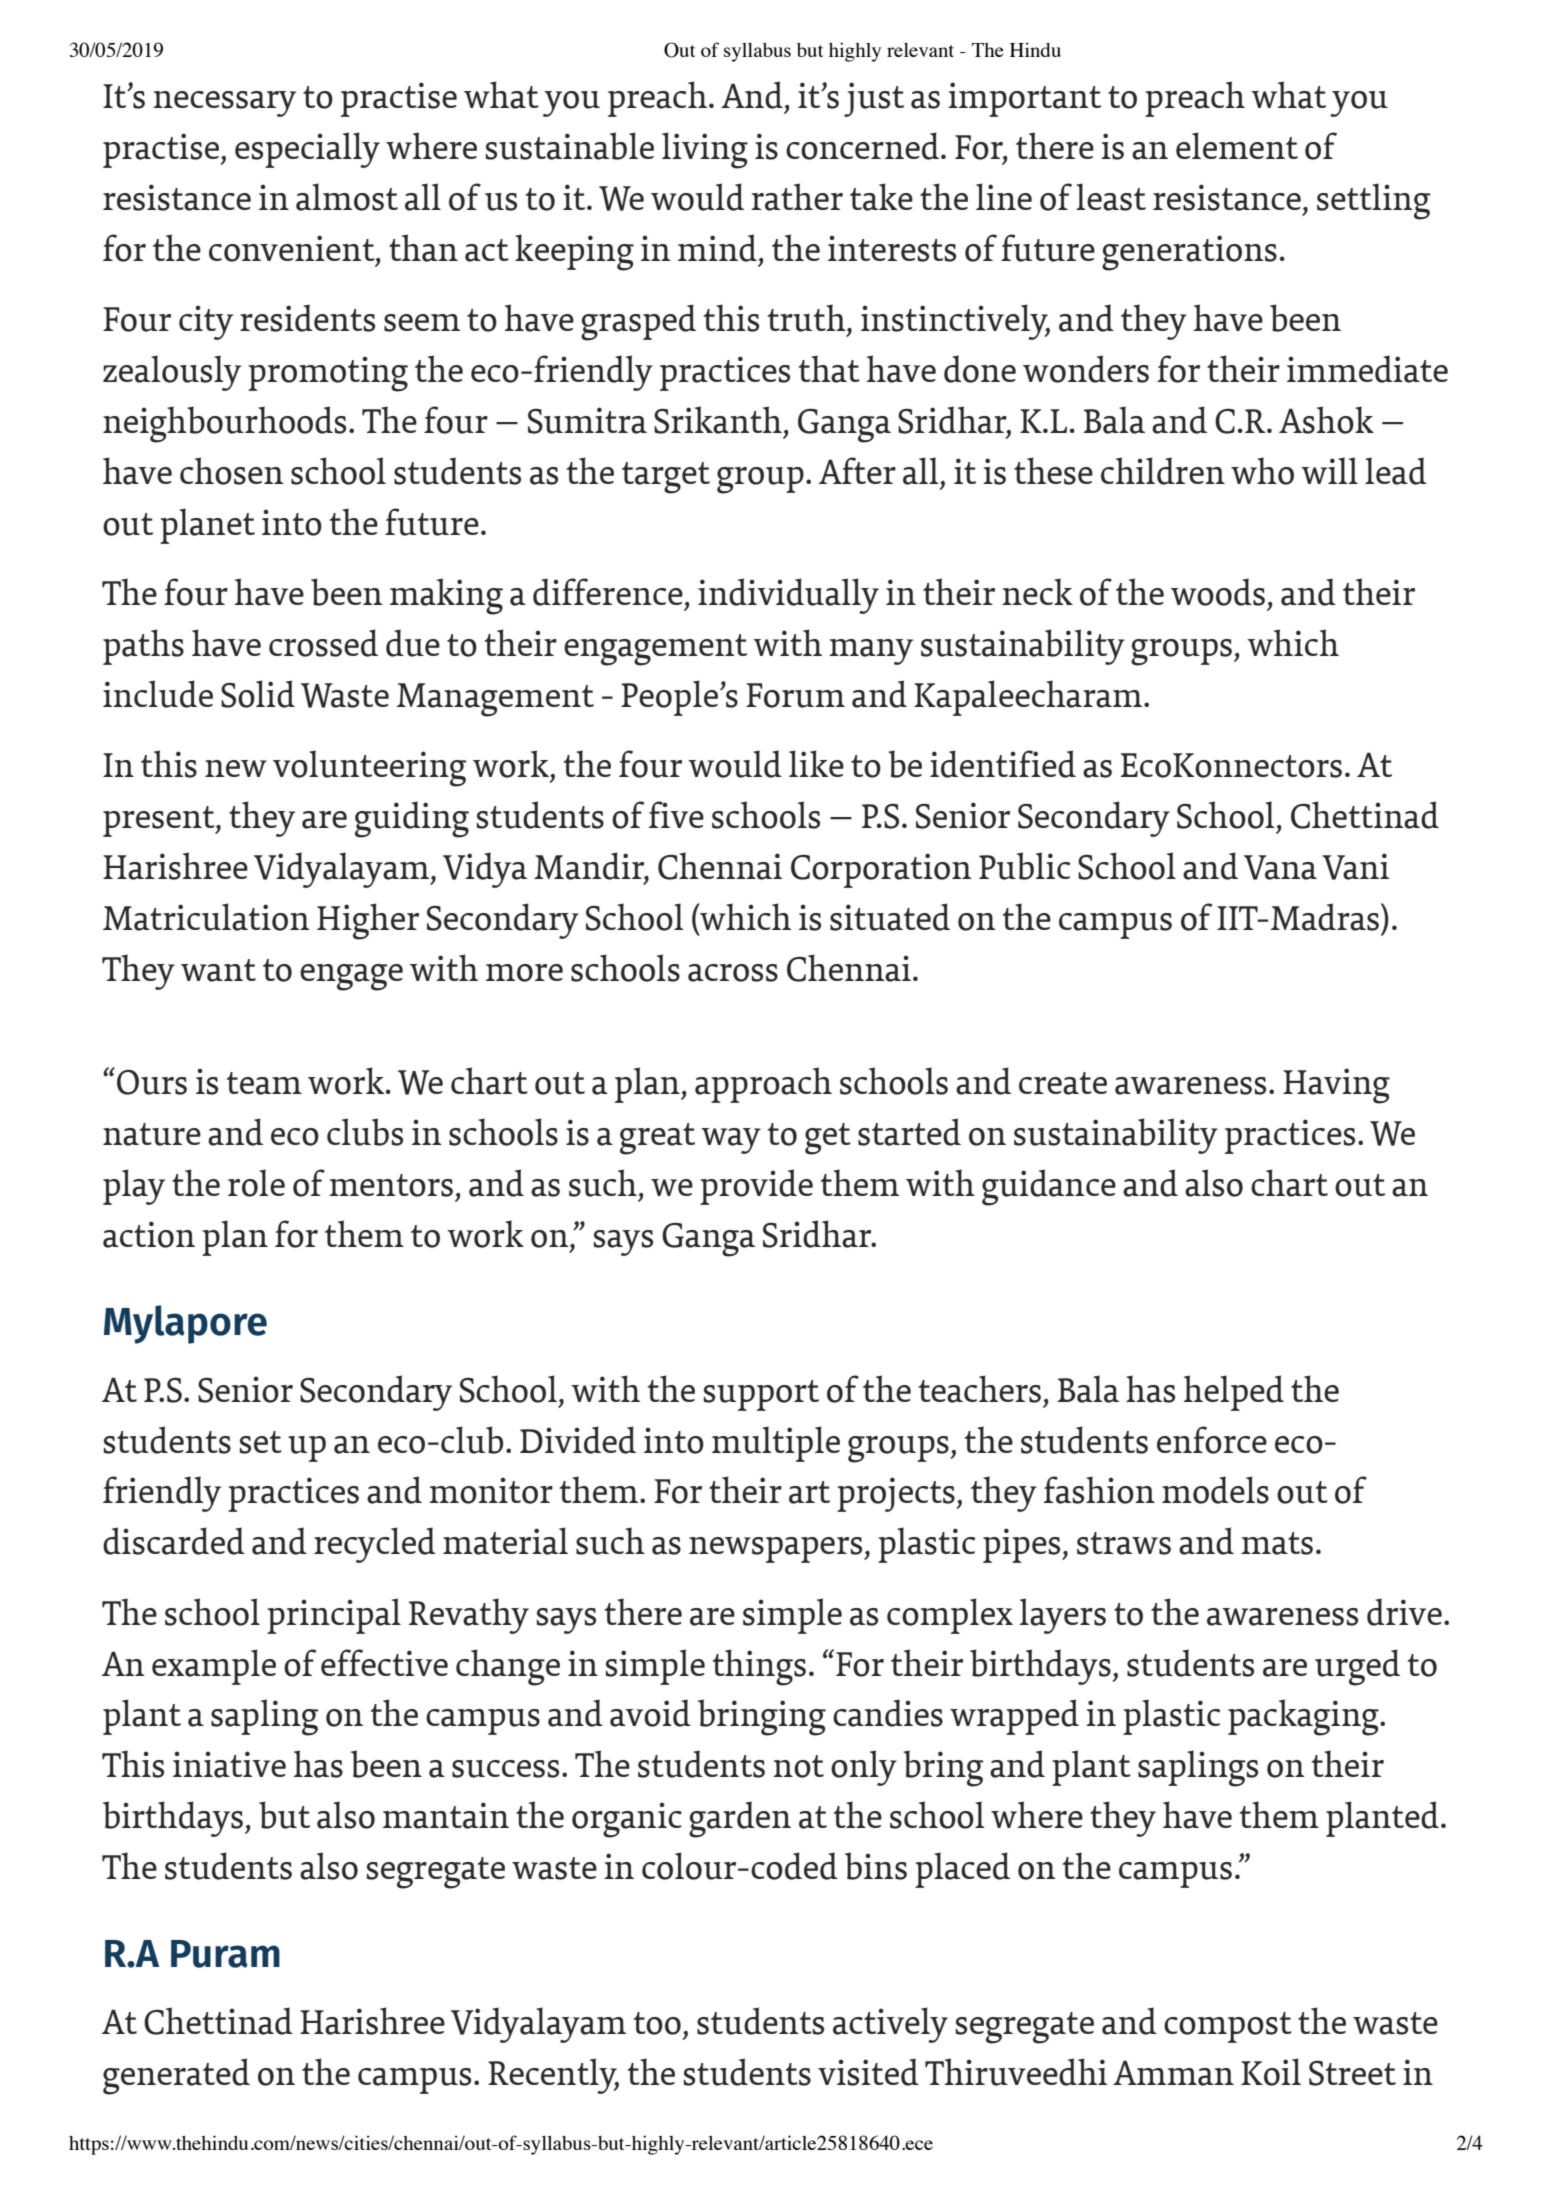 This page has height=2194, width=1552. Describe the element at coordinates (1280, 867) in the page. I see `Vana` at that location.
